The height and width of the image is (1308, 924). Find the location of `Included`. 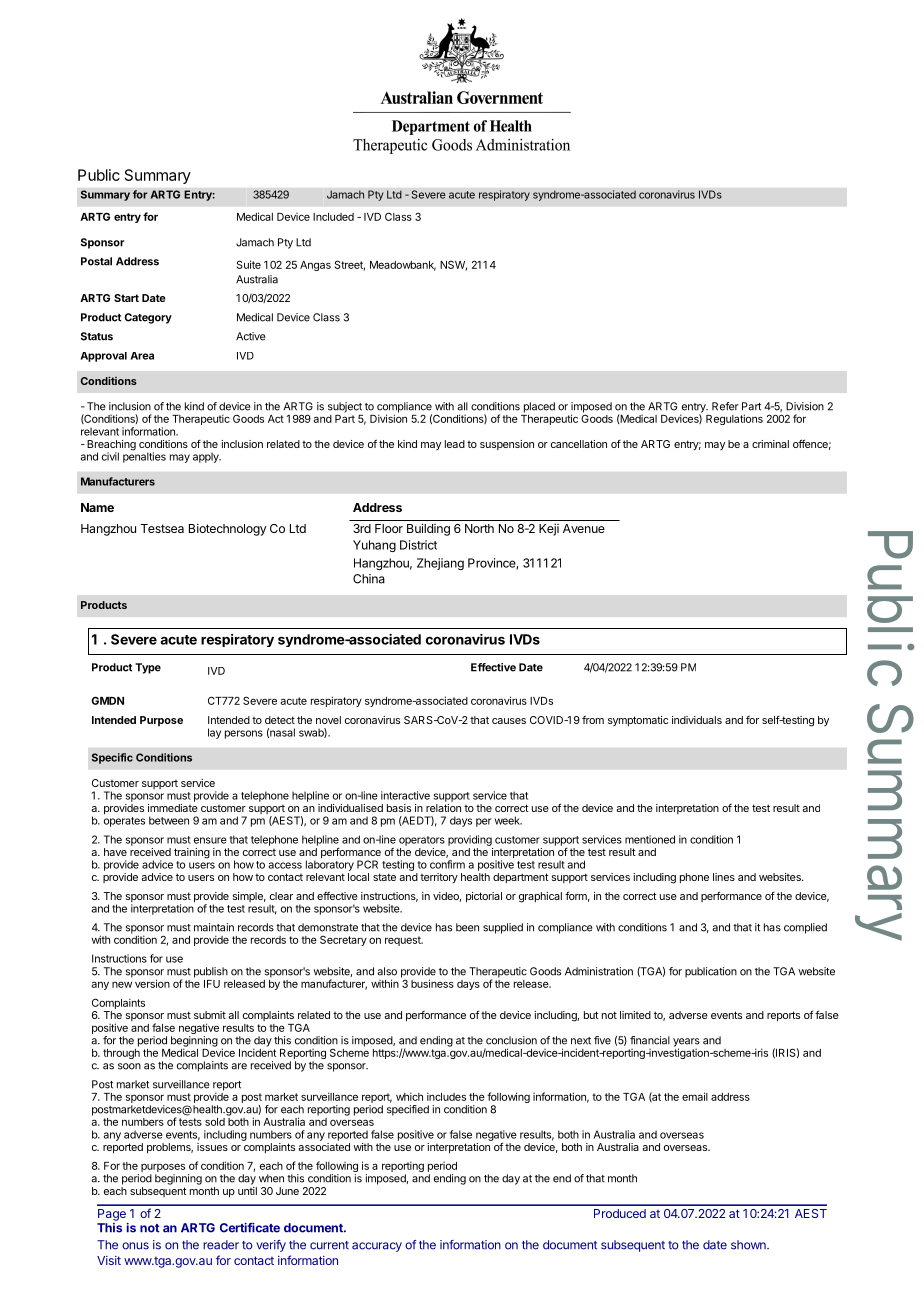

Included is located at coordinates (333, 217).
